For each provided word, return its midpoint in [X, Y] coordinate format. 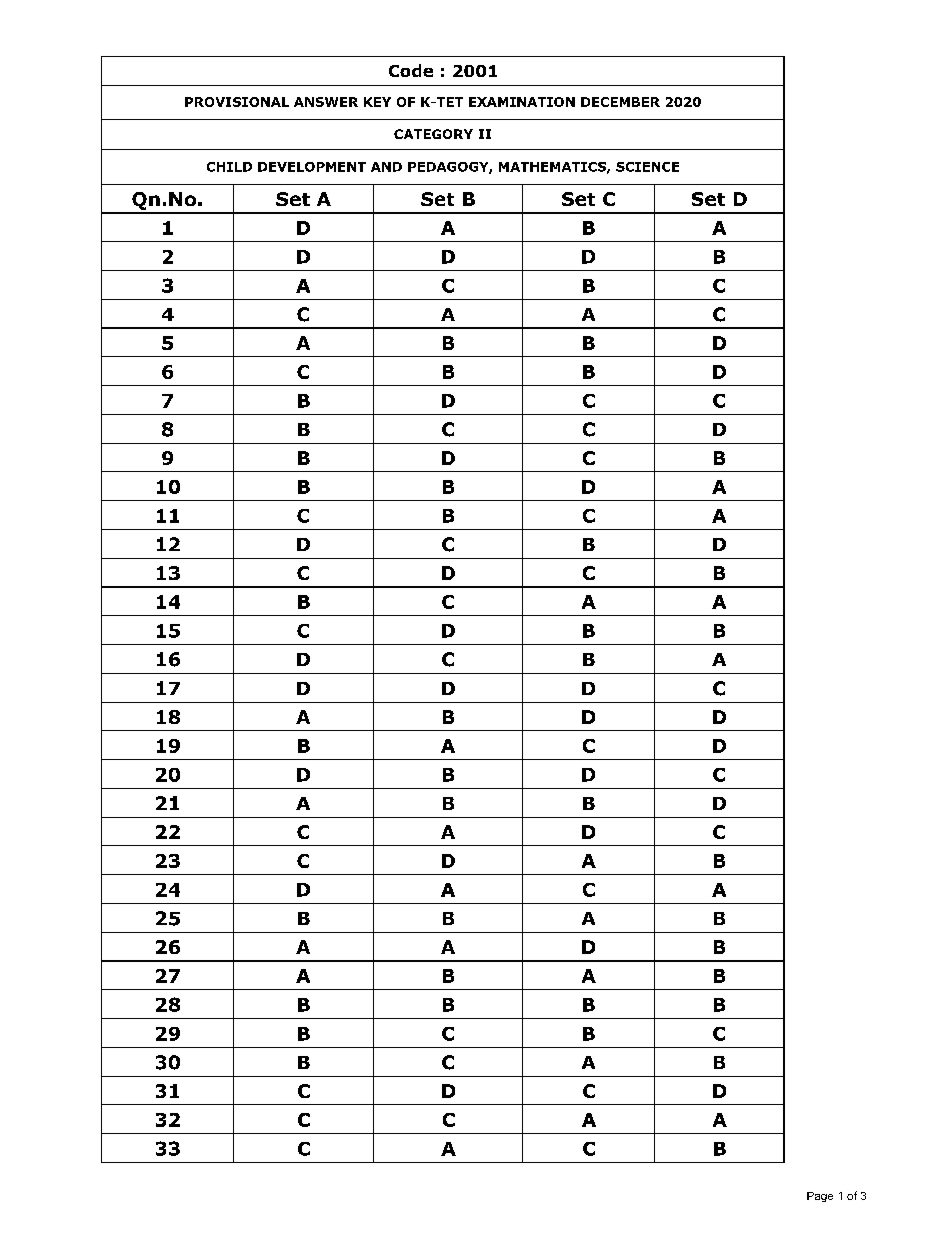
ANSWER [326, 102]
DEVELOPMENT [312, 167]
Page [820, 1197]
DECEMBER [620, 102]
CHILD [229, 167]
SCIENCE [647, 167]
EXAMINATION [522, 102]
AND [386, 167]
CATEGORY [433, 134]
